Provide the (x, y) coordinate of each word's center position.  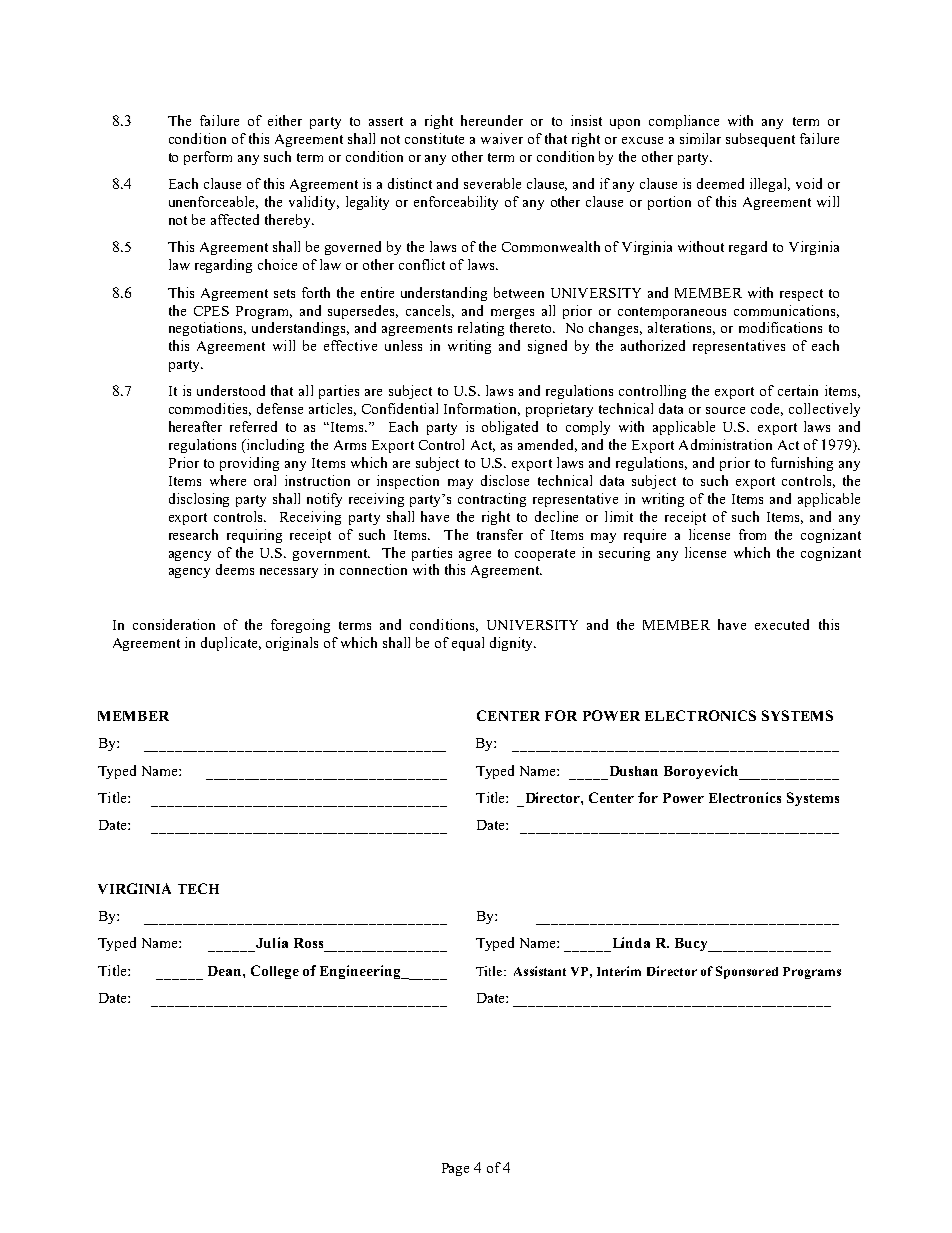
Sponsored (747, 972)
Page (455, 1169)
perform (208, 158)
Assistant (540, 971)
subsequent (760, 140)
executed (782, 624)
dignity (513, 644)
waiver (502, 138)
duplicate (230, 644)
